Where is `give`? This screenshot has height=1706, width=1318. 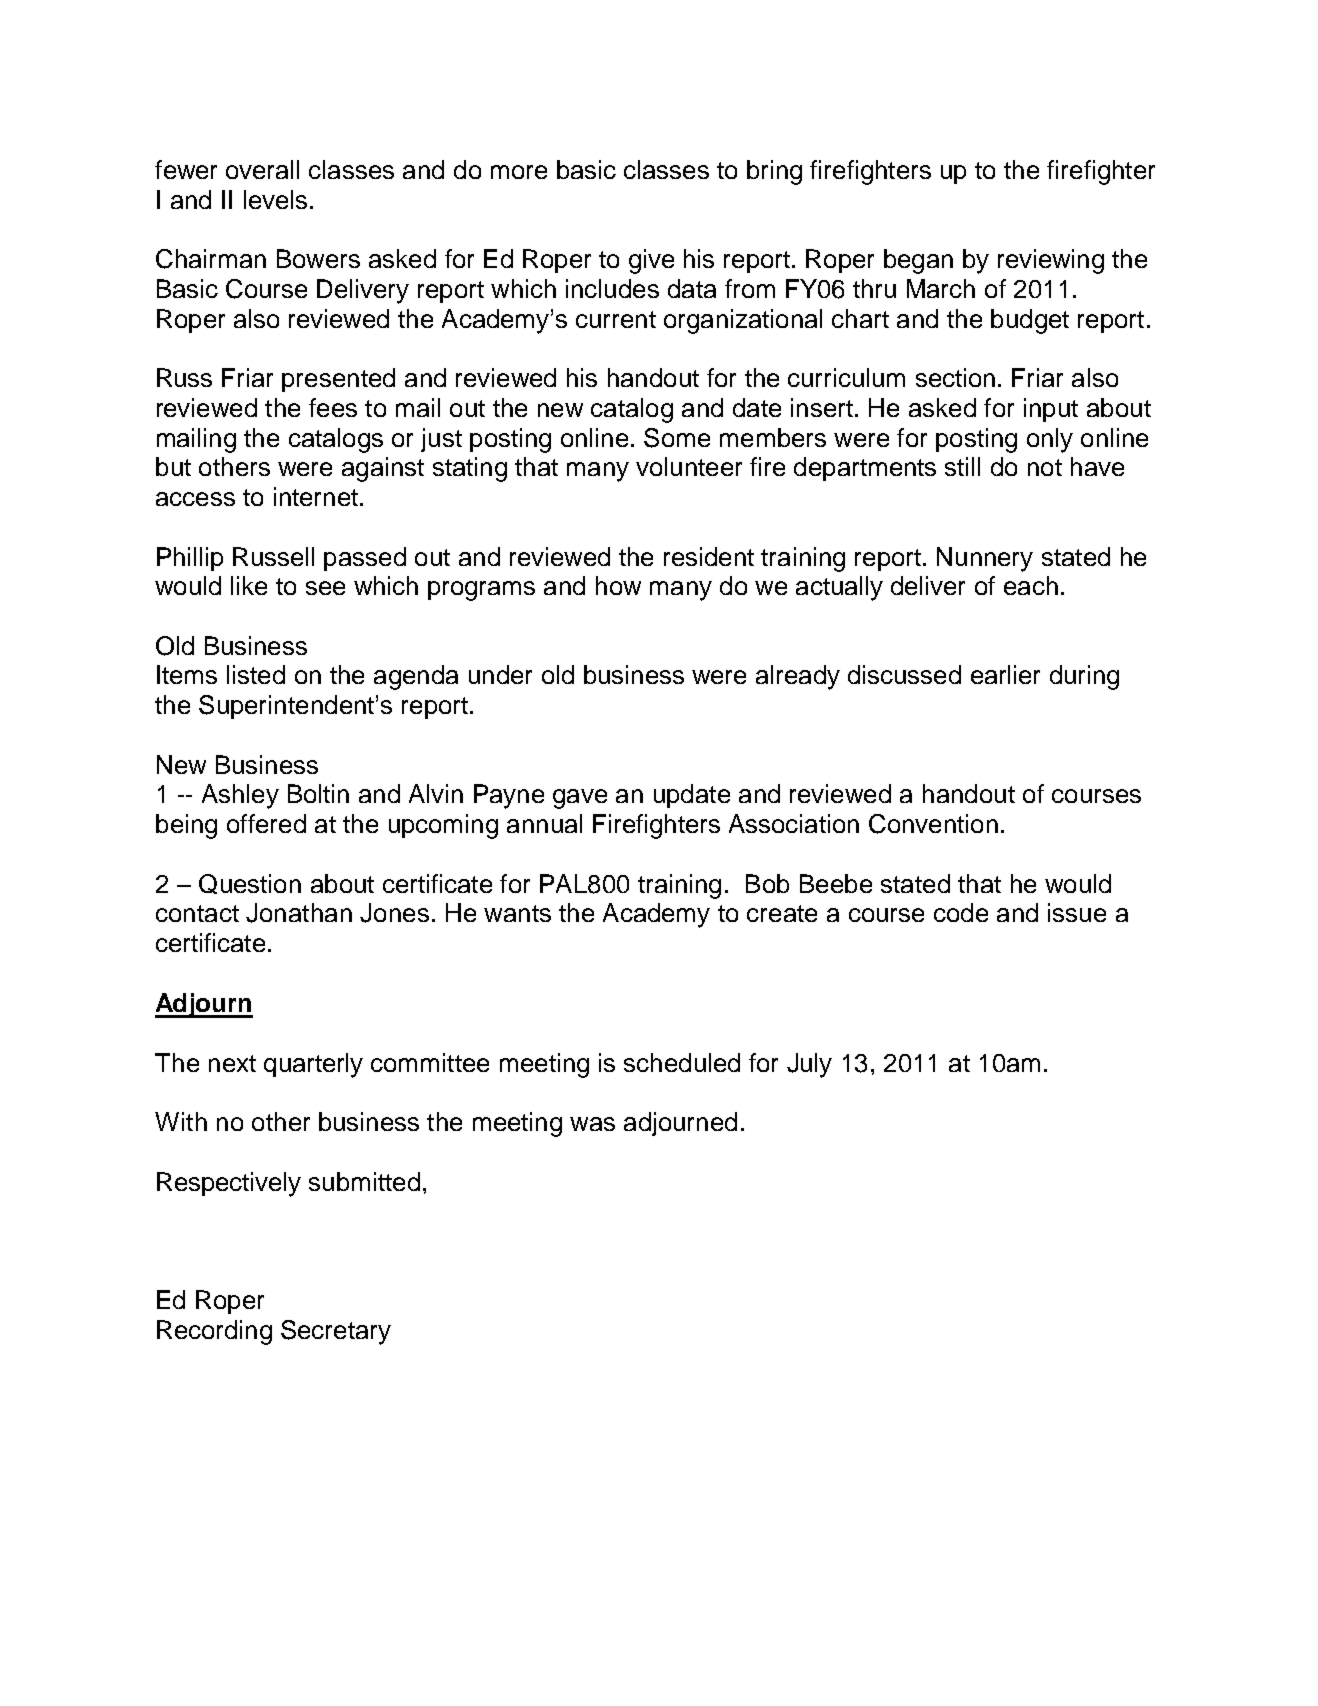
give is located at coordinates (651, 261).
